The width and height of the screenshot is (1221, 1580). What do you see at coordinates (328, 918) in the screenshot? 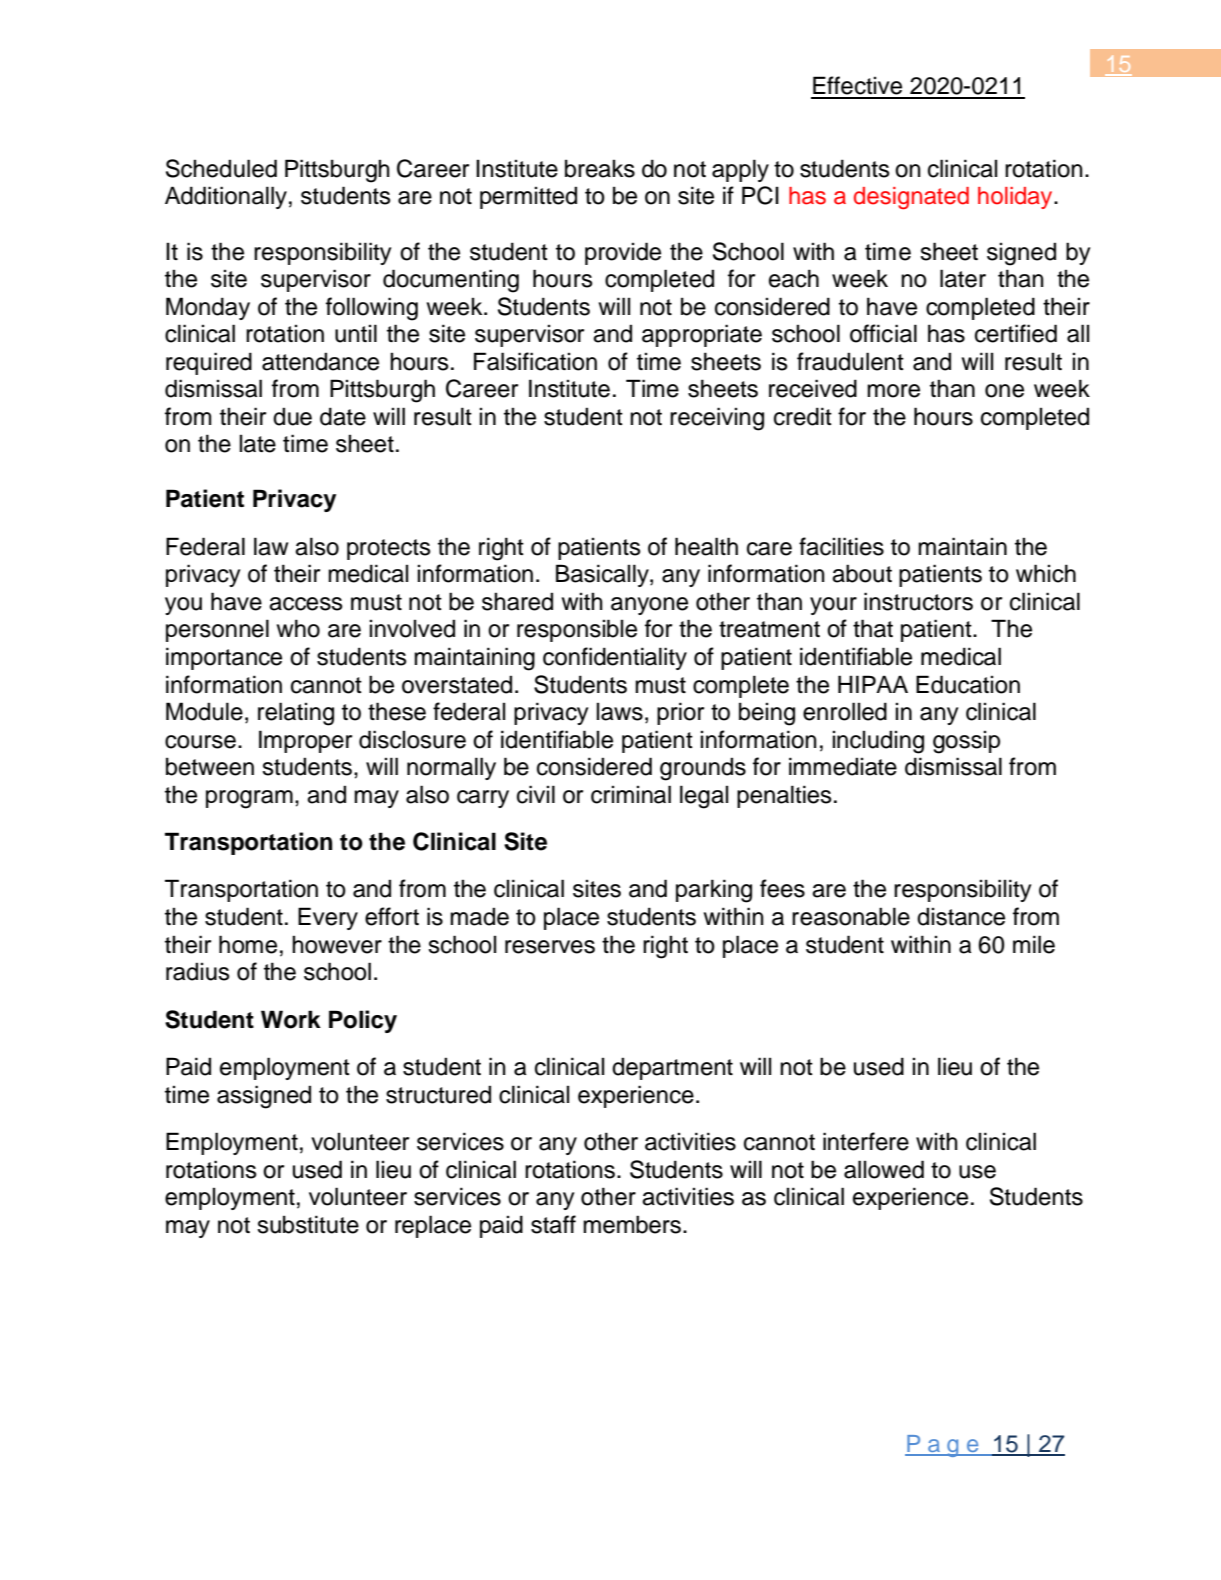
I see `Every` at bounding box center [328, 918].
